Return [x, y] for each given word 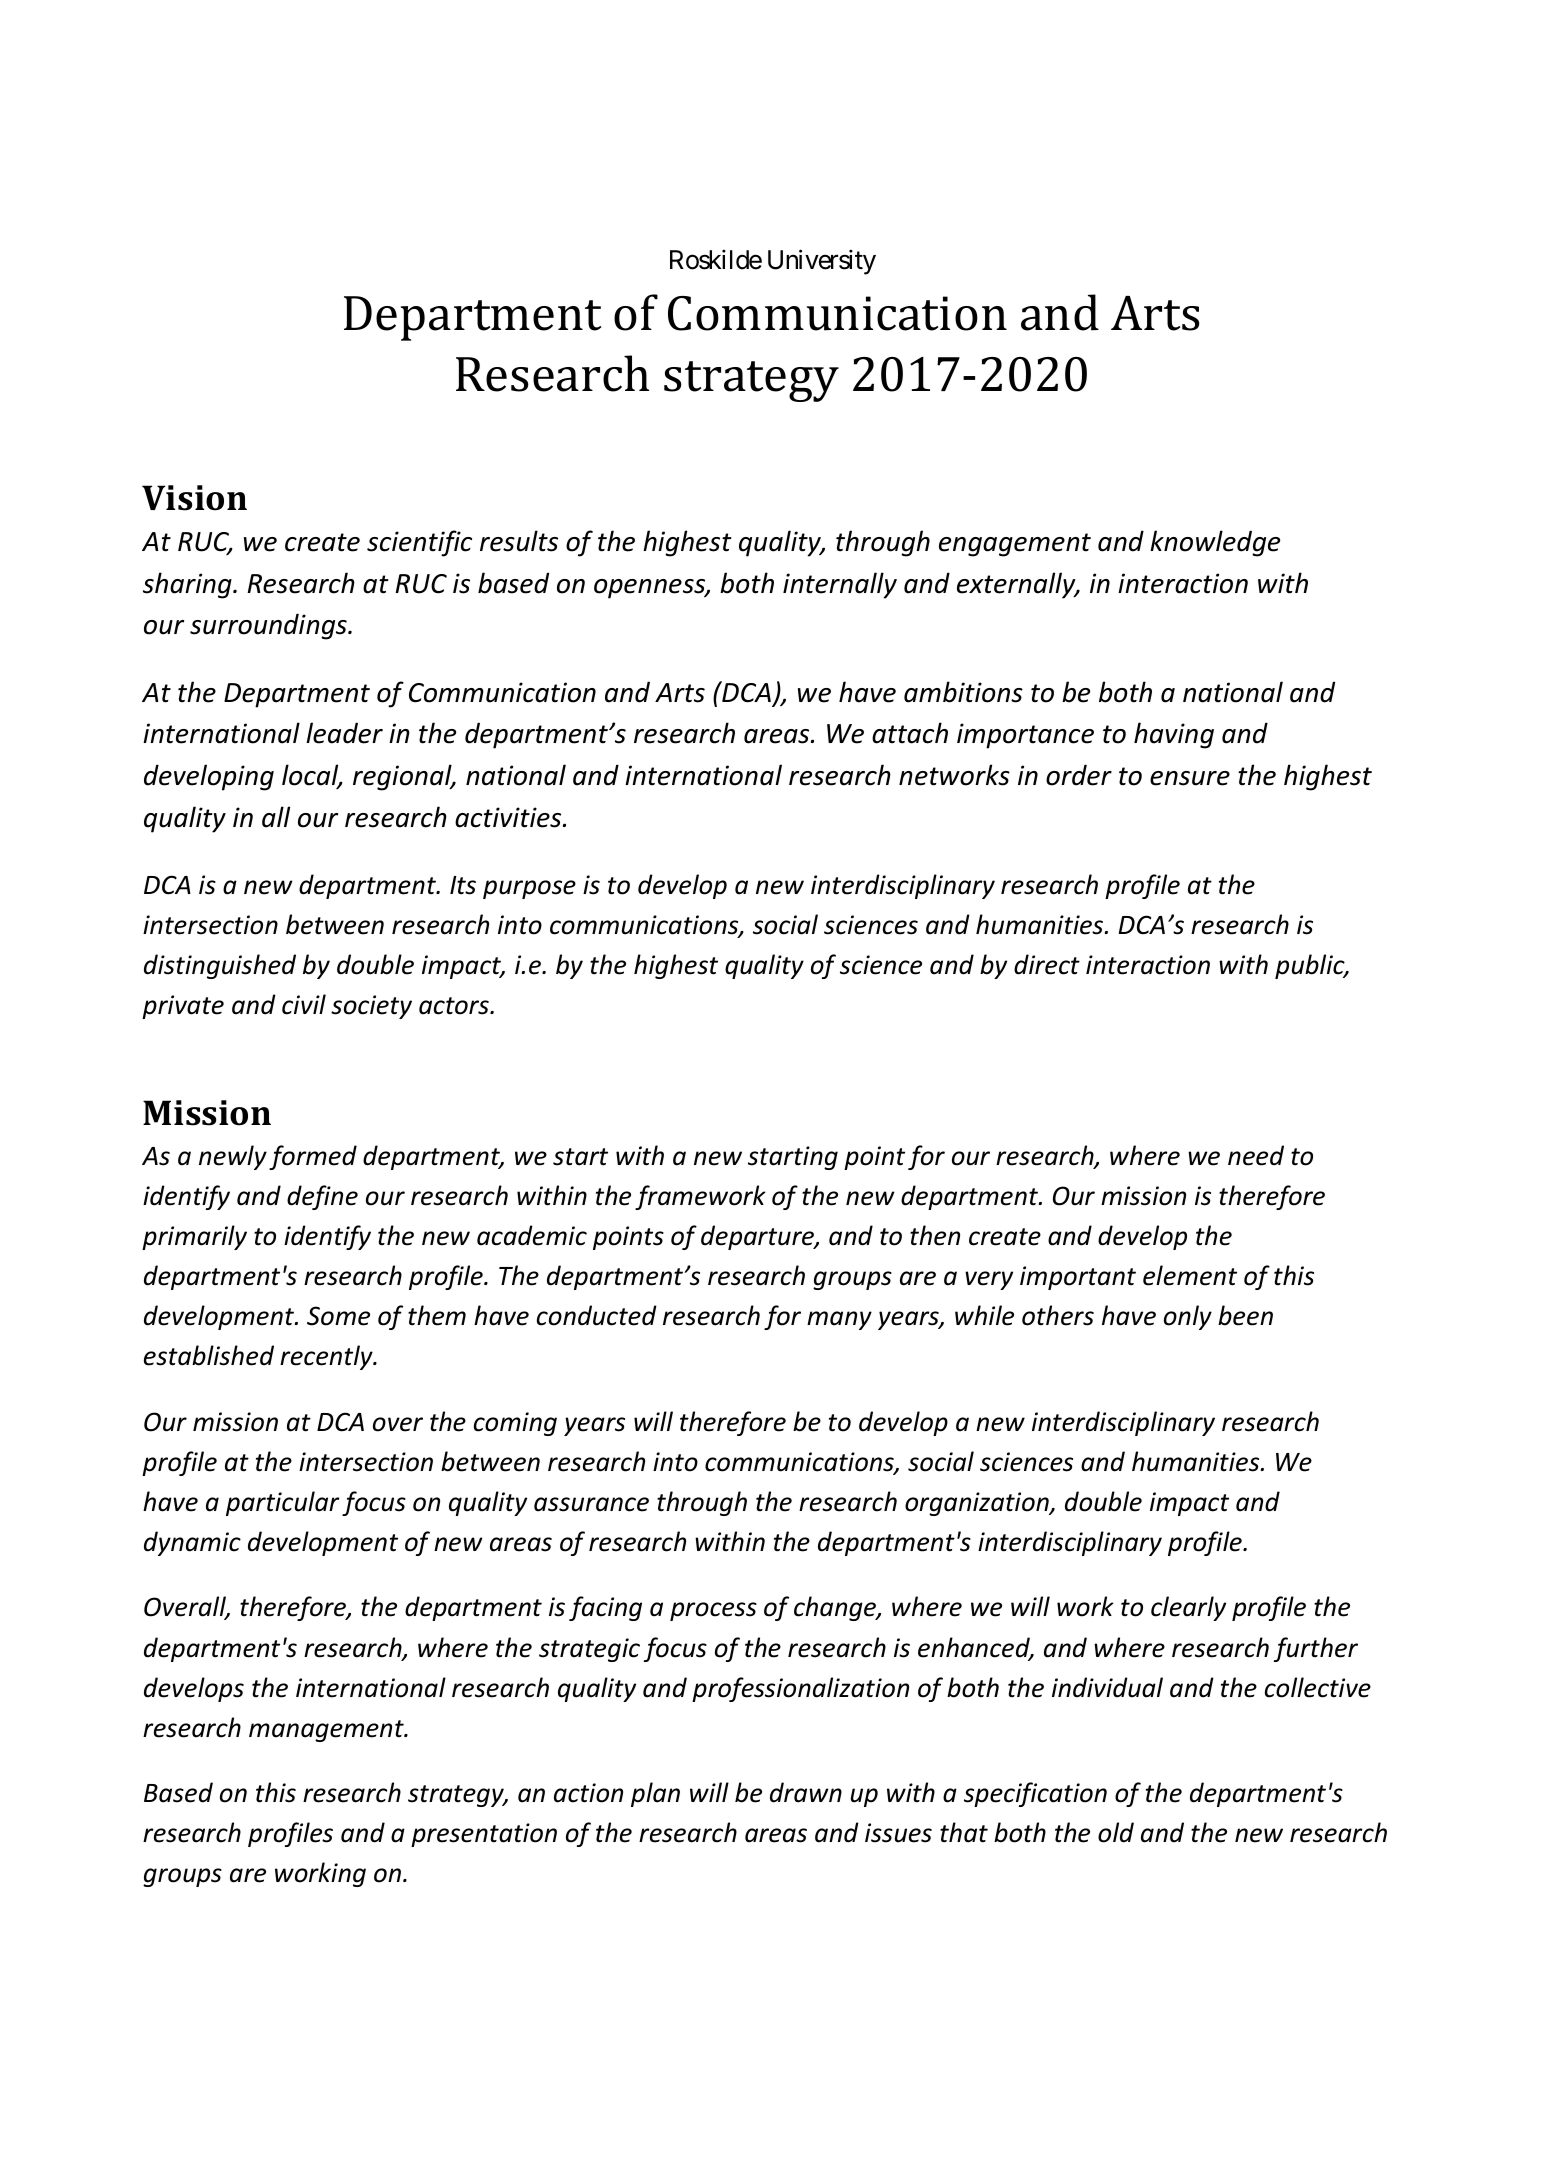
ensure [1190, 778]
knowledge [1215, 543]
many [839, 1320]
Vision [194, 498]
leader [344, 733]
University [822, 262]
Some [338, 1316]
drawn [806, 1792]
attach [910, 733]
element [1190, 1275]
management [327, 1731]
